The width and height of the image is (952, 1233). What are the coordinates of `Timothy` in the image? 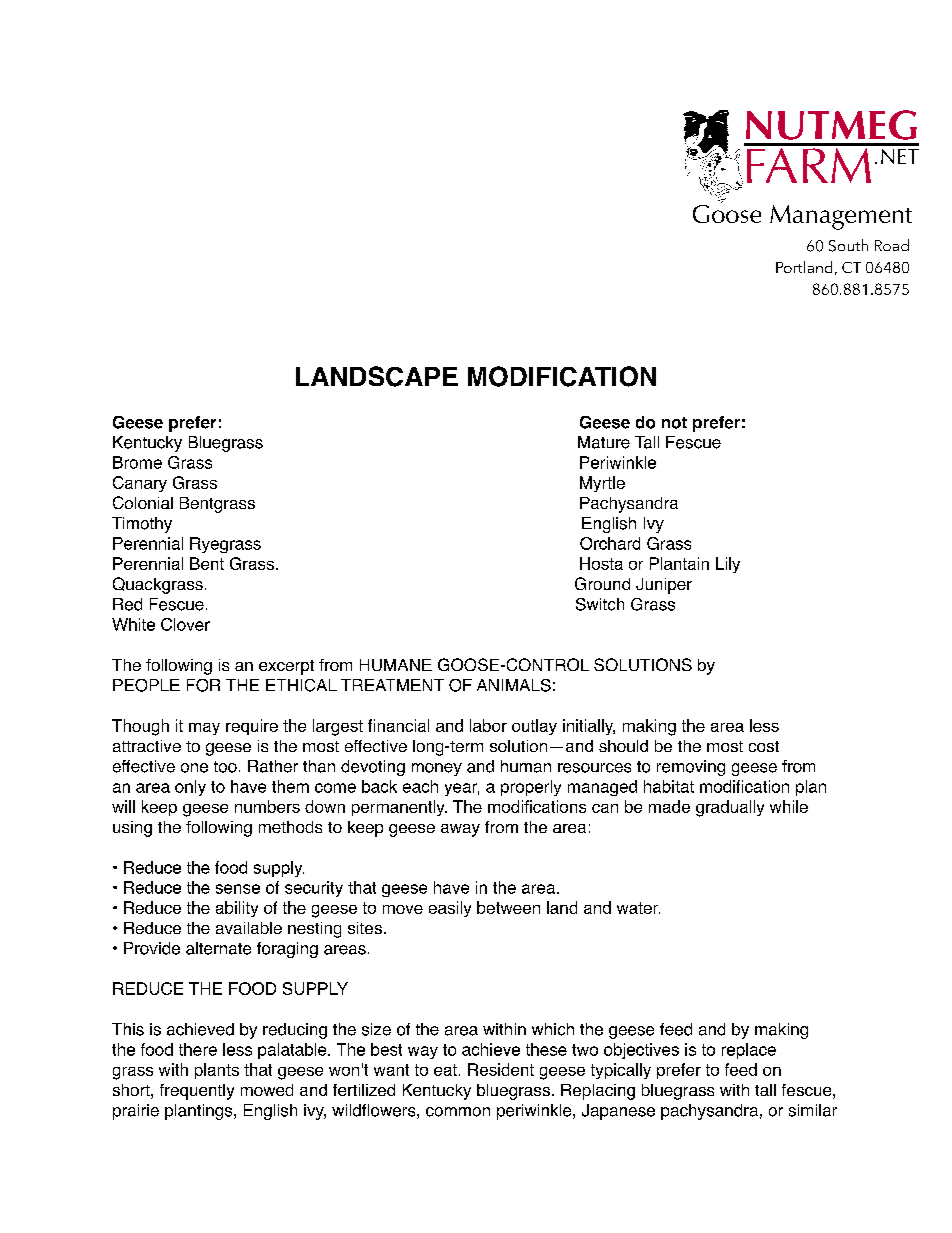 It's located at (142, 525).
